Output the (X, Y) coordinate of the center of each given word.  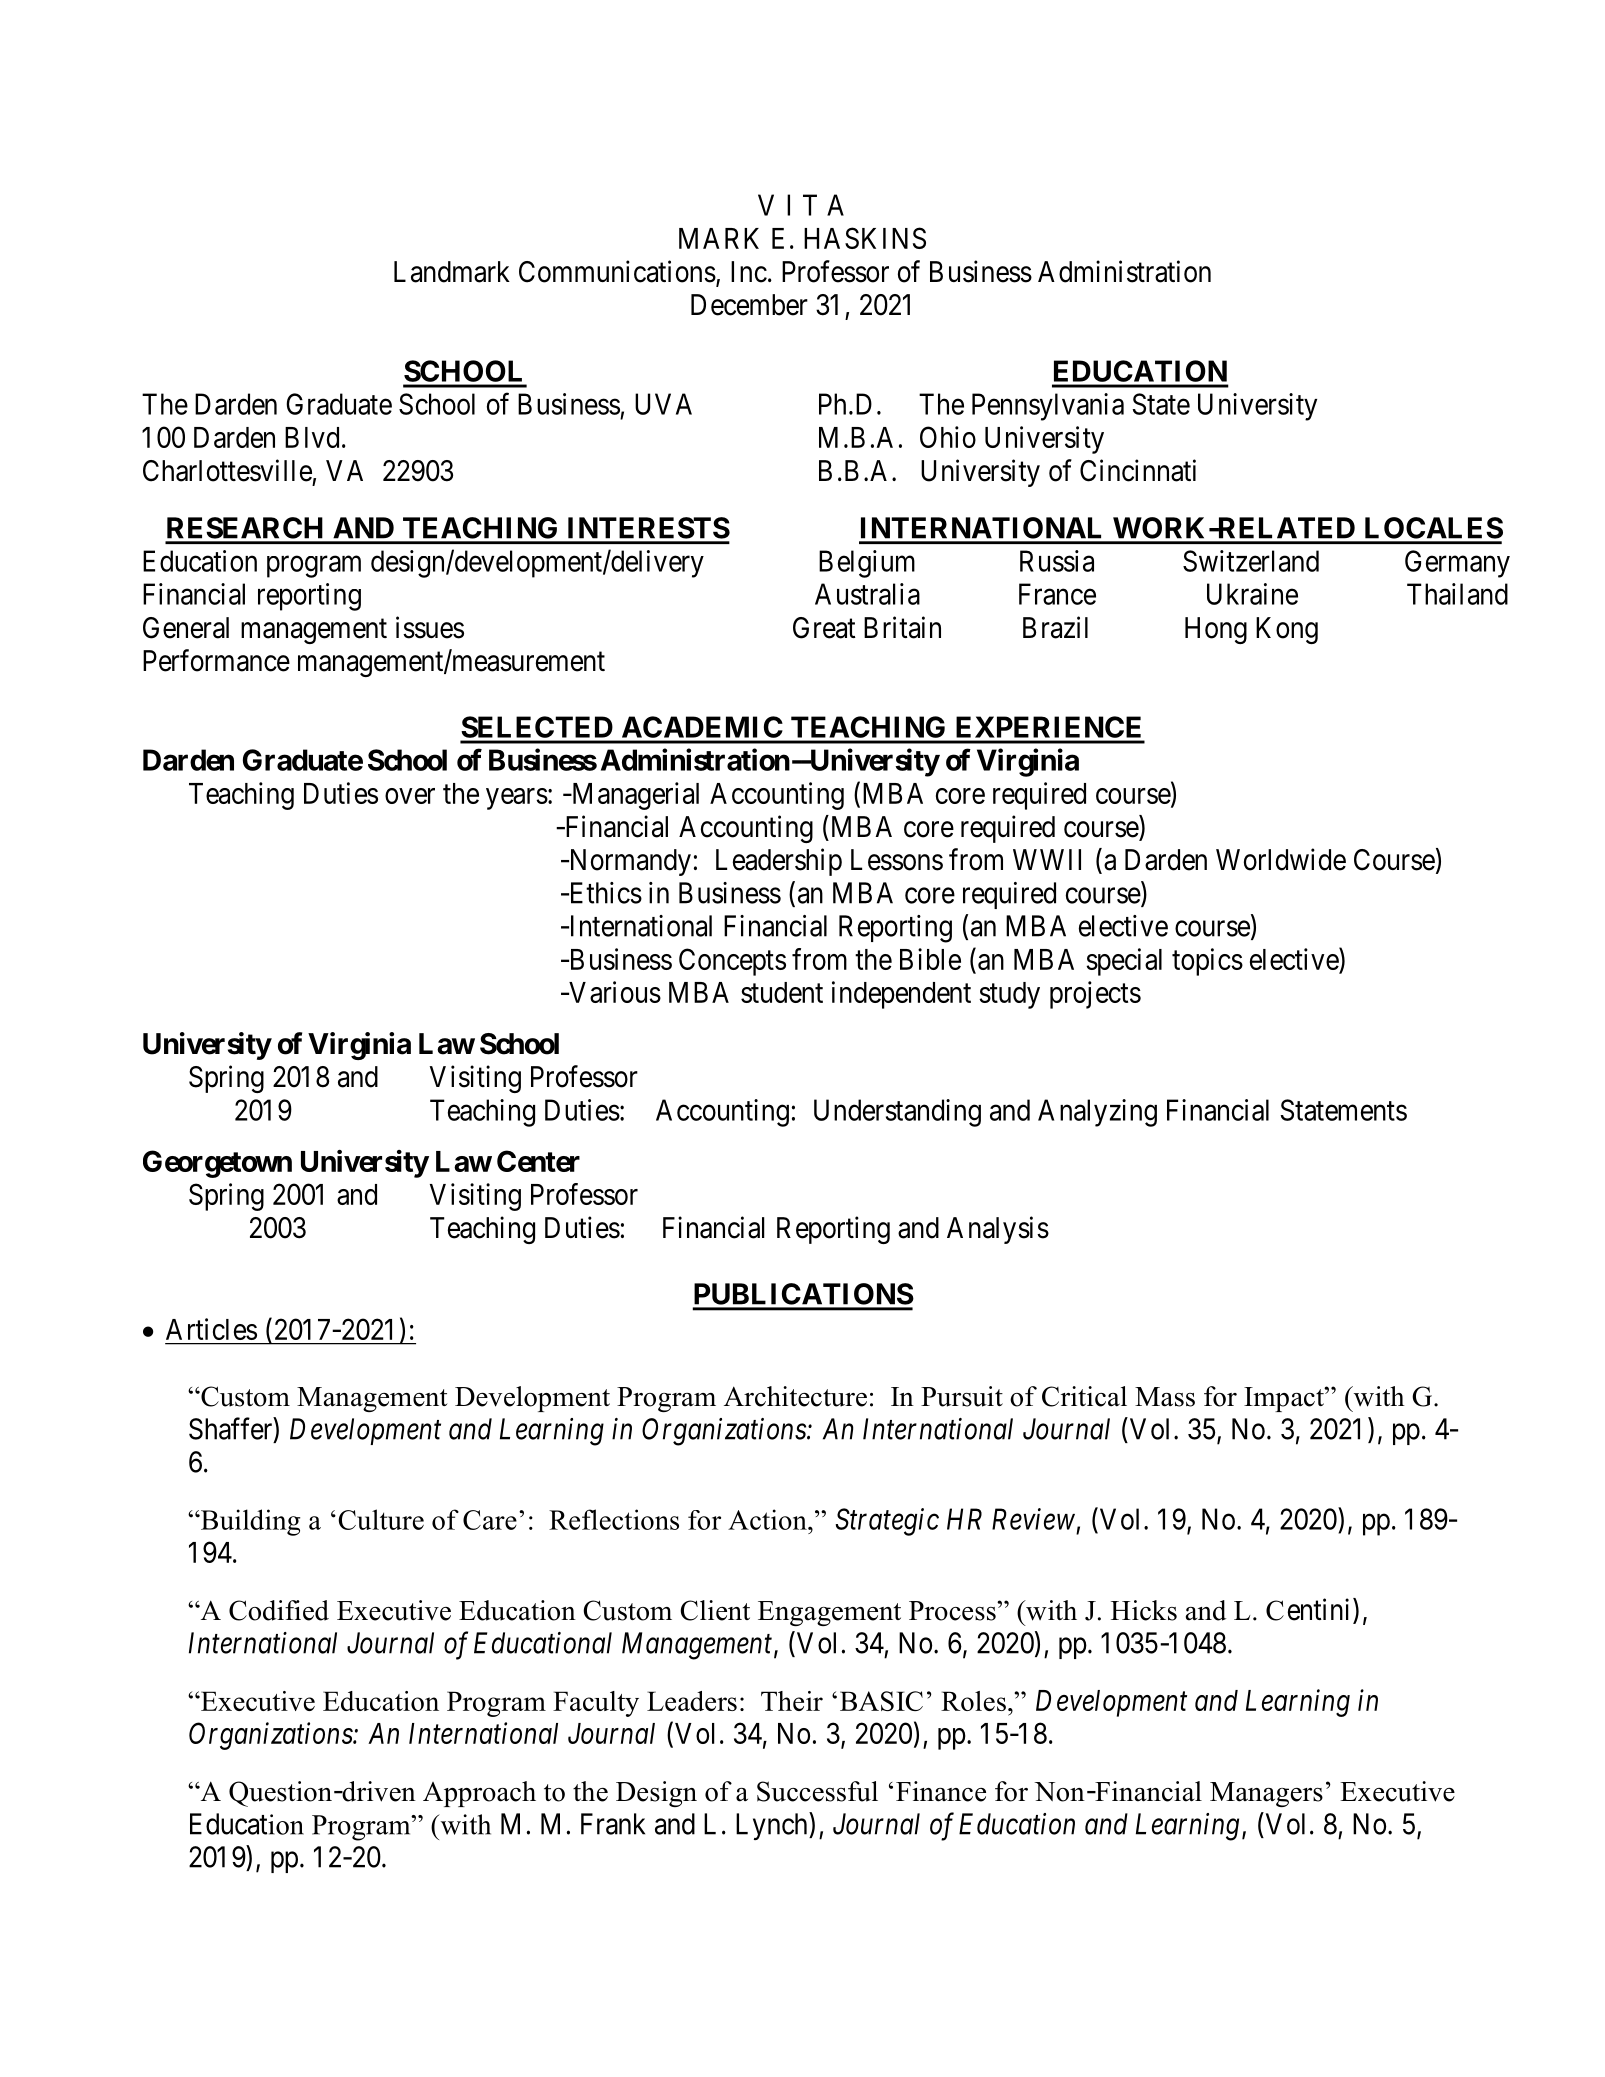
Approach (479, 1794)
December (749, 305)
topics (1207, 962)
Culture (381, 1519)
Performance (216, 660)
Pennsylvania (1048, 407)
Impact (1285, 1399)
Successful (817, 1791)
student (782, 992)
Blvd (312, 437)
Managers (1266, 1794)
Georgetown (217, 1164)
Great (824, 628)
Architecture (795, 1396)
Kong (1287, 630)
